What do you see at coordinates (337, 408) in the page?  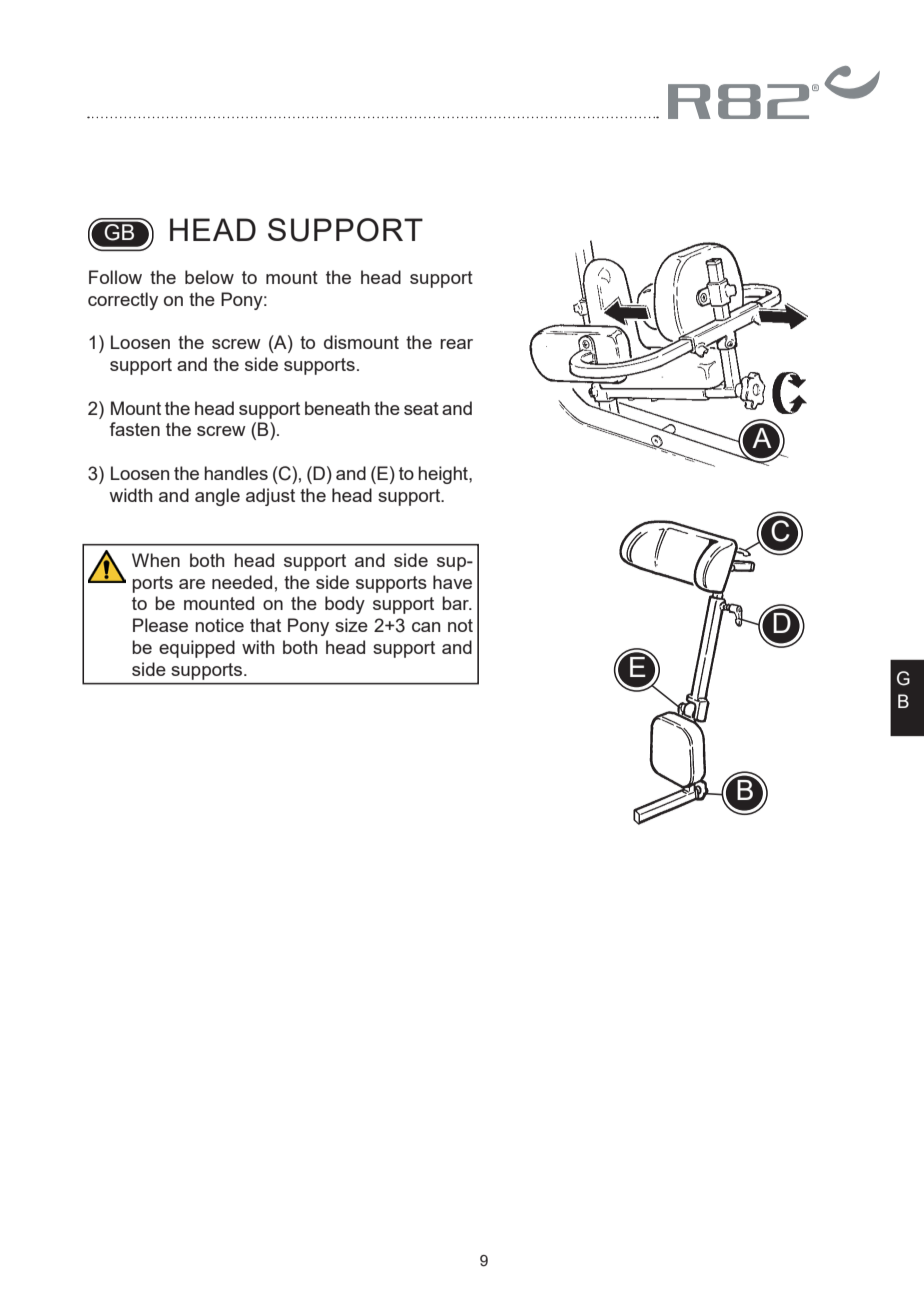 I see `beneath` at bounding box center [337, 408].
